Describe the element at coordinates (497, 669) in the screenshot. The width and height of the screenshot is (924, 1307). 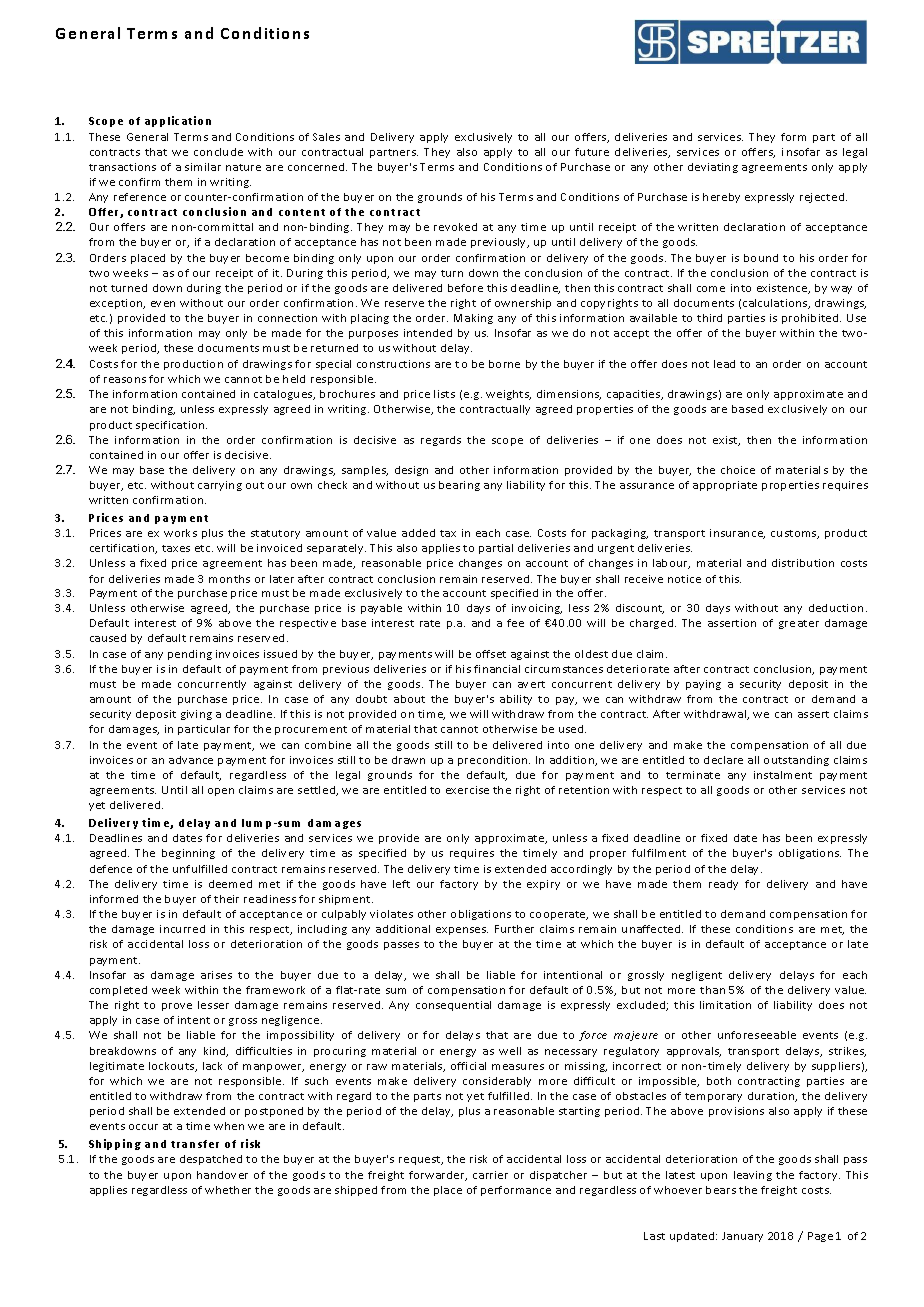
I see `financial` at that location.
